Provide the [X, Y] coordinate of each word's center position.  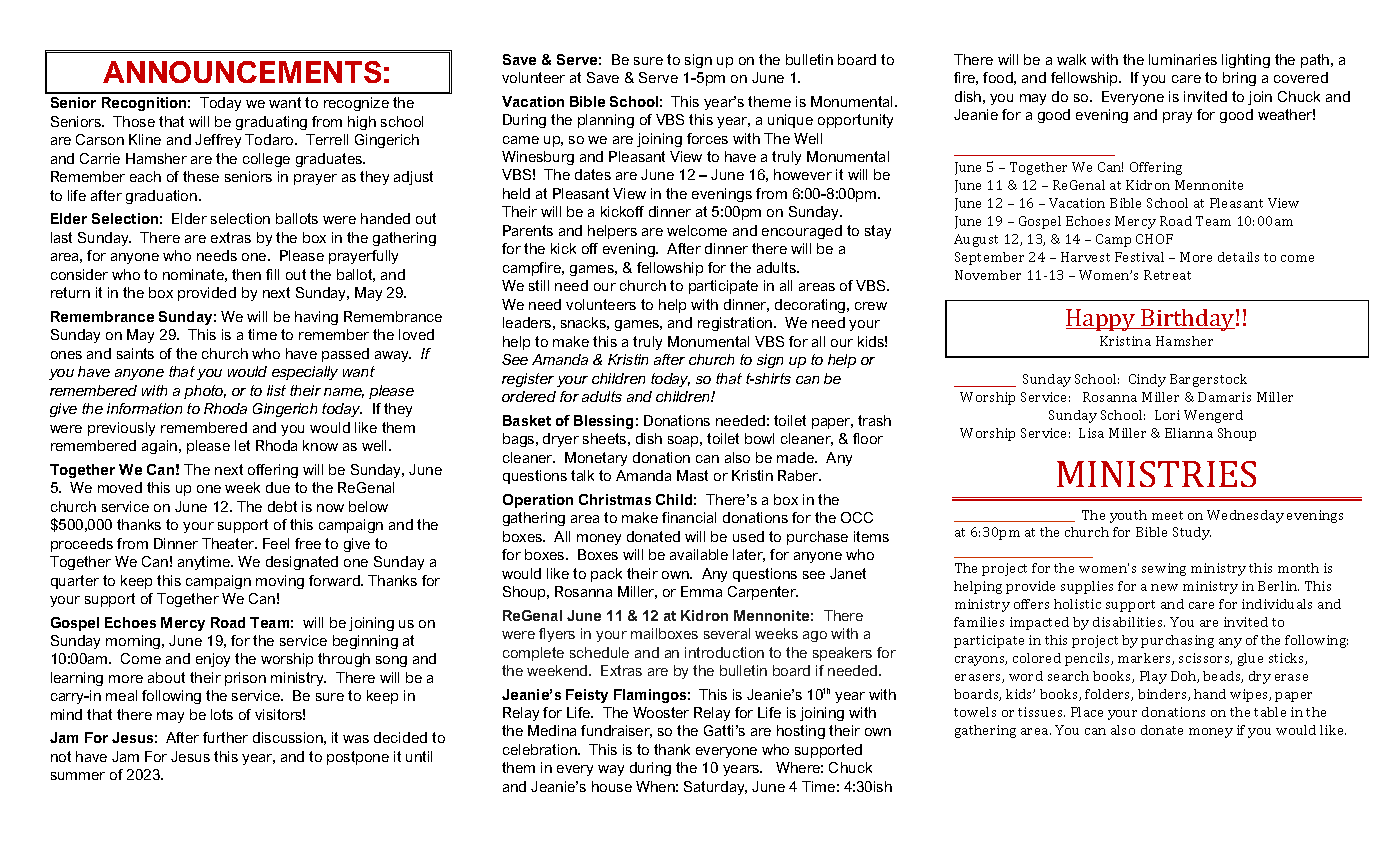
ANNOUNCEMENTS [242, 72]
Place [1087, 712]
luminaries [1183, 59]
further [225, 737]
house [612, 786]
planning [606, 121]
